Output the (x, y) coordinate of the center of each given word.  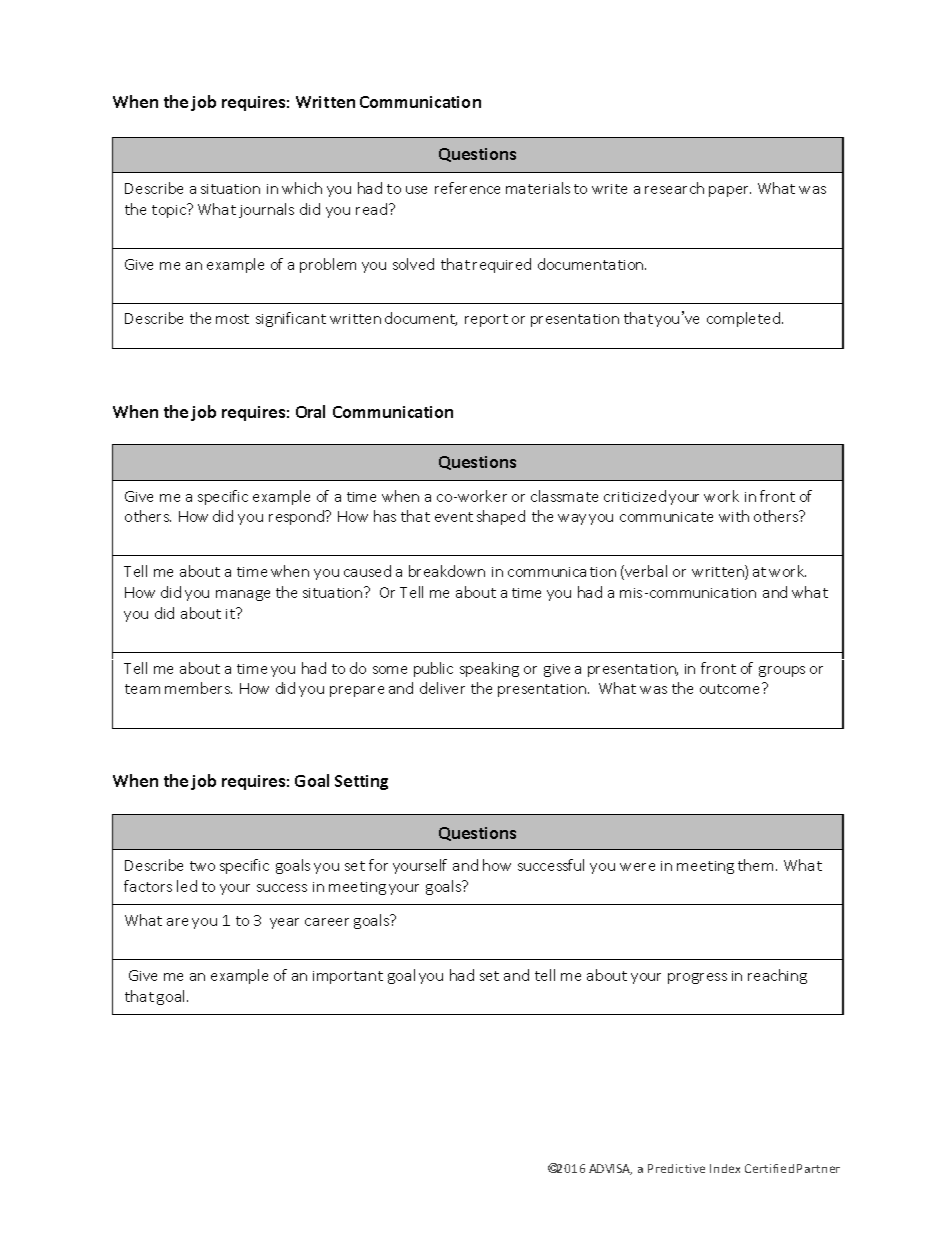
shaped (501, 517)
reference (467, 188)
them (755, 865)
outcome (731, 688)
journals (266, 210)
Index (725, 1168)
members (198, 688)
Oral (310, 411)
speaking (489, 669)
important (348, 977)
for (378, 865)
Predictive (676, 1168)
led (187, 886)
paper (730, 191)
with (734, 516)
